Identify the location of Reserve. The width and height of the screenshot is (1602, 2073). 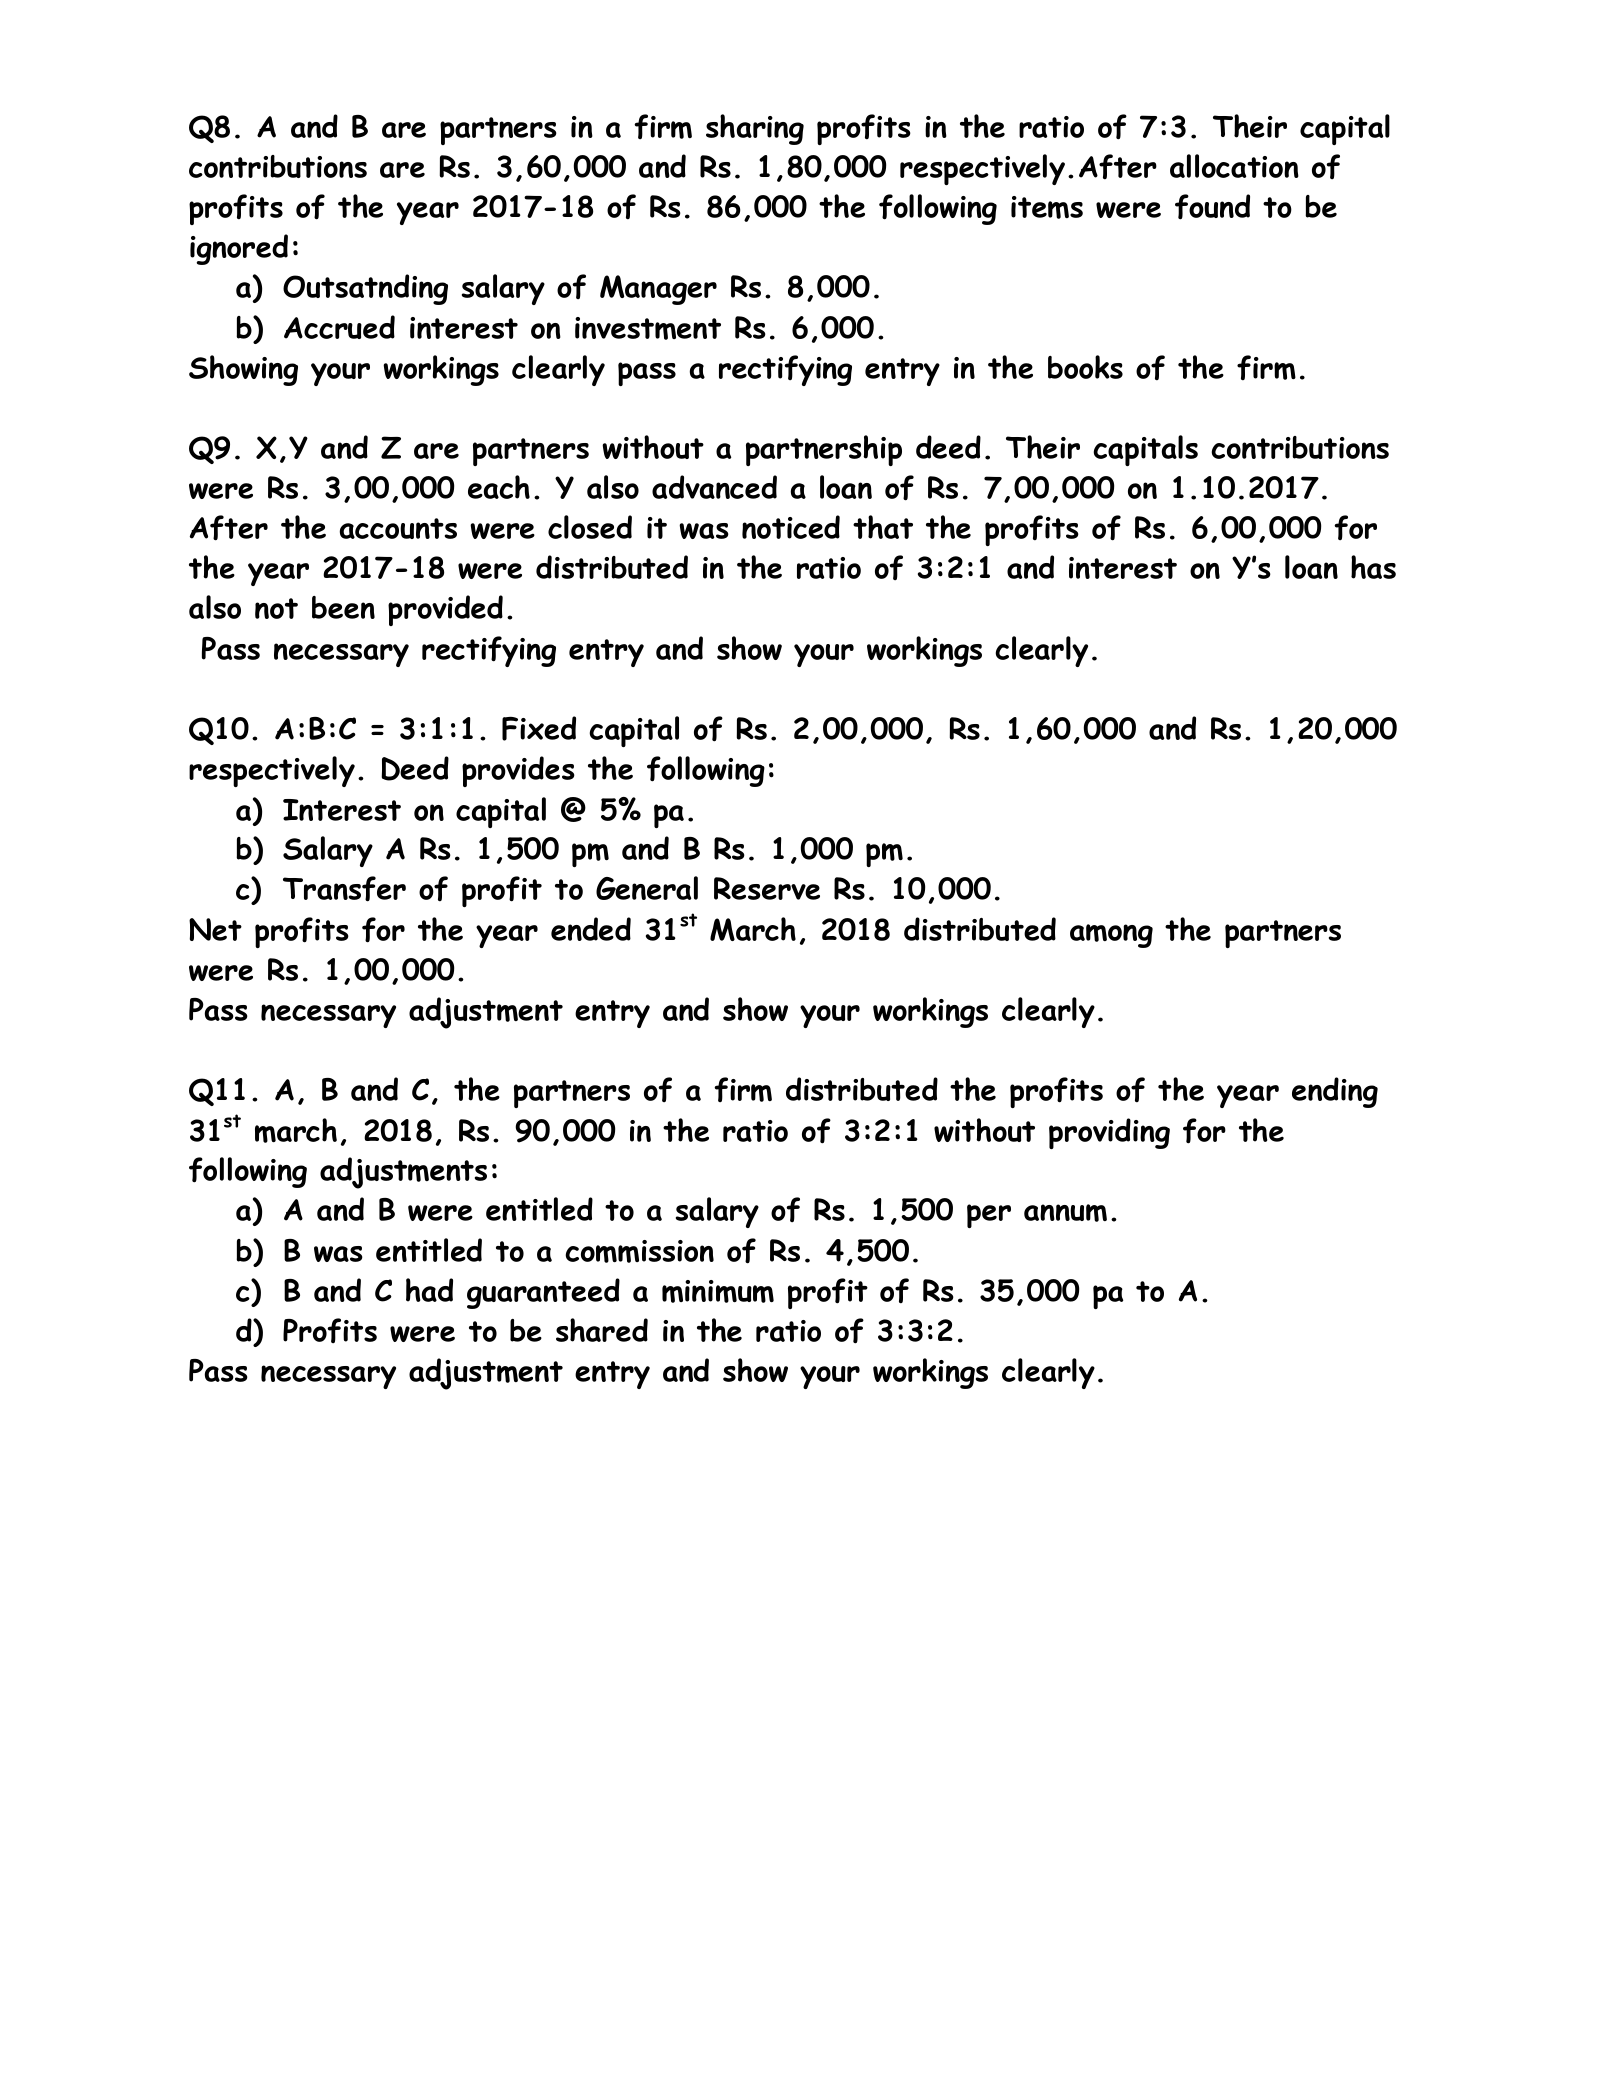
(767, 888).
